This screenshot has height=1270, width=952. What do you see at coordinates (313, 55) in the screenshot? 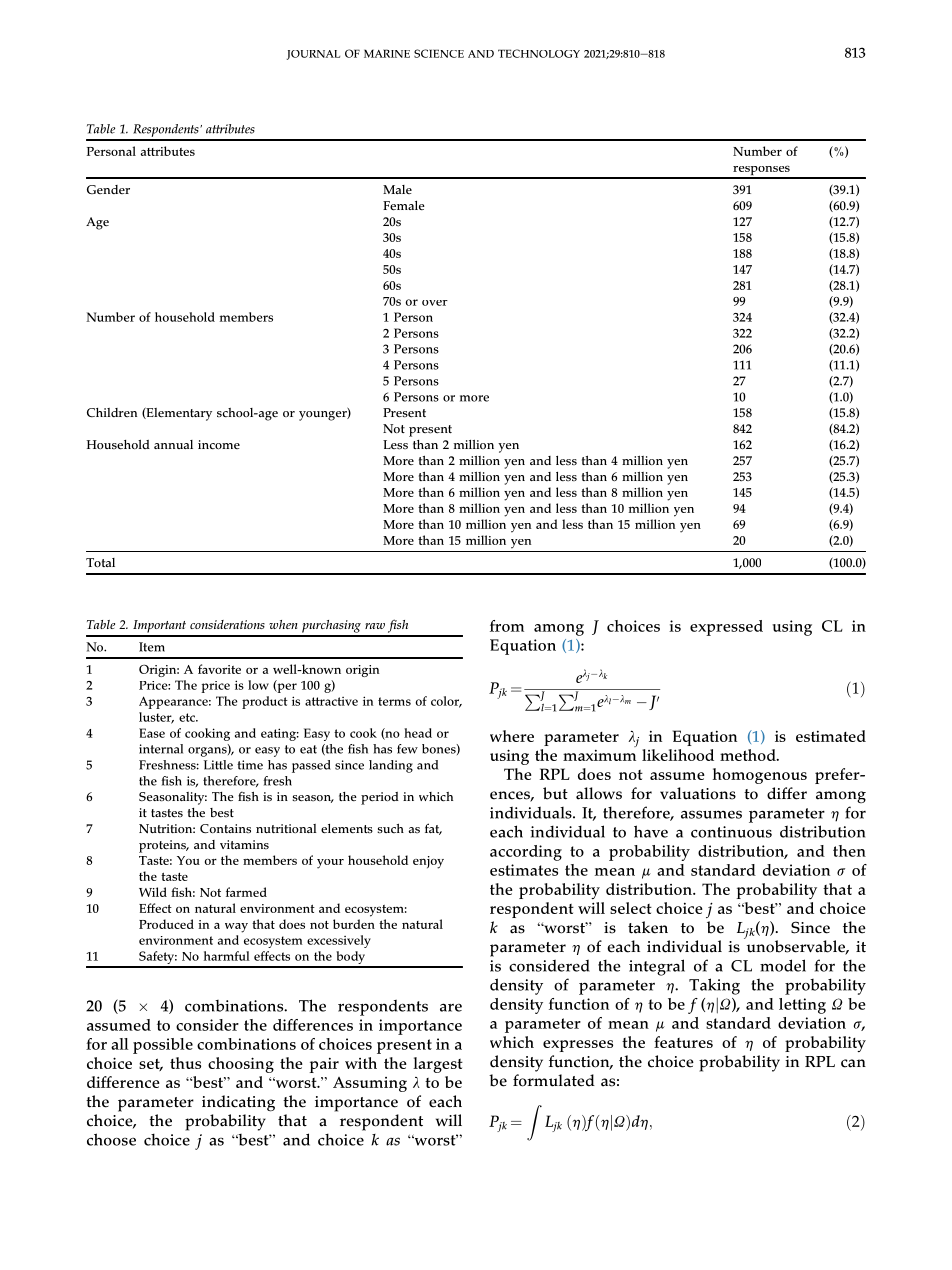
I see `JOURNAL` at bounding box center [313, 55].
